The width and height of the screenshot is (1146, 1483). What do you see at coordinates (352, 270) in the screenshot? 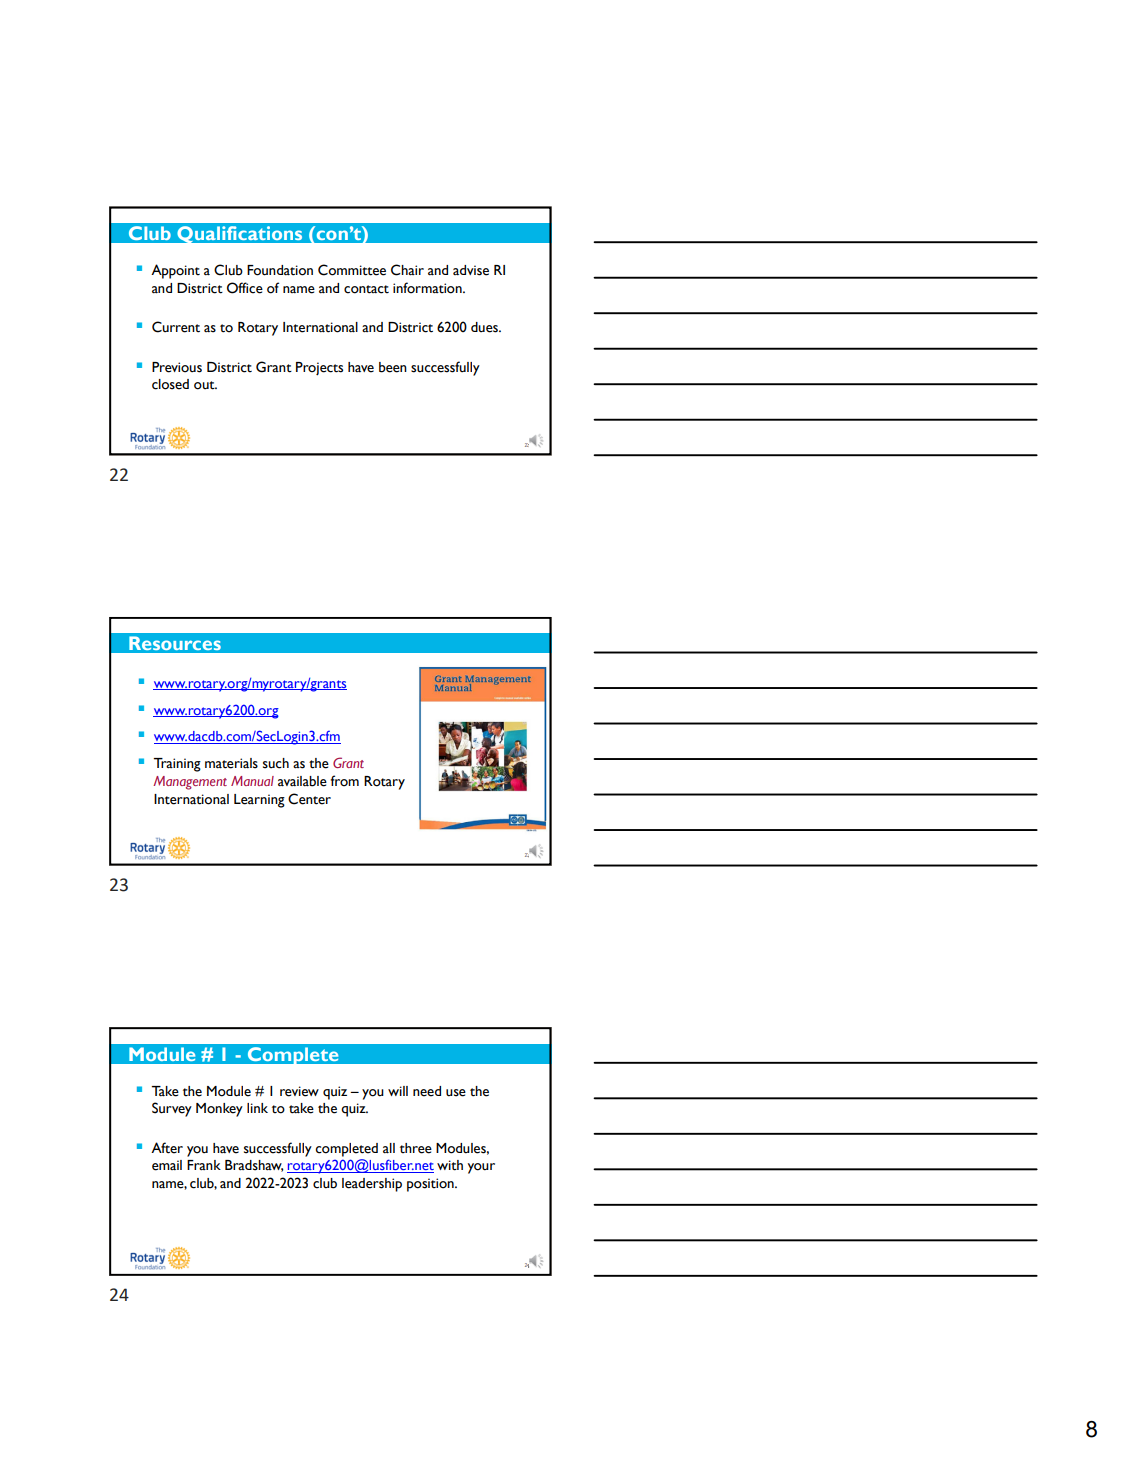
I see `Committee` at bounding box center [352, 270].
